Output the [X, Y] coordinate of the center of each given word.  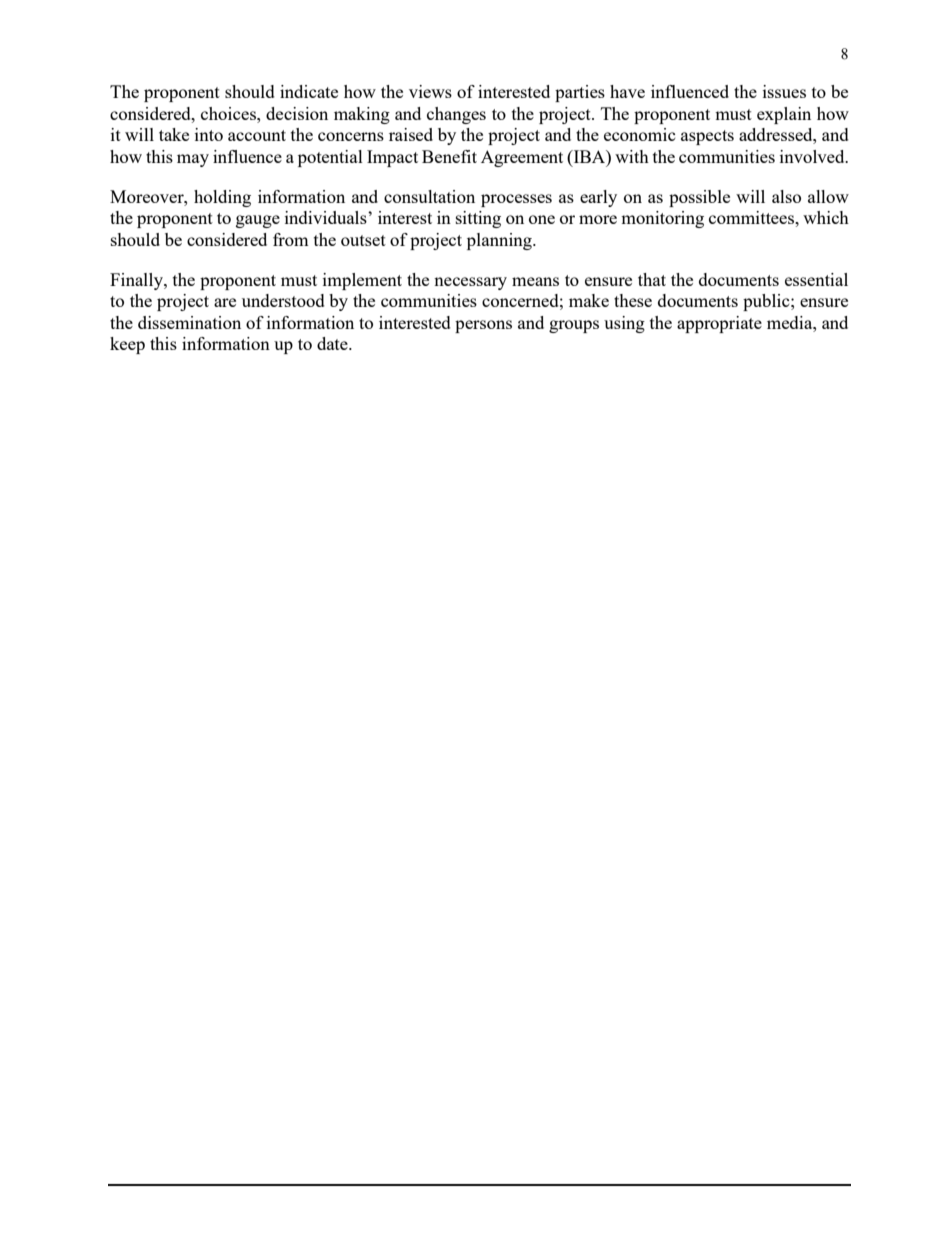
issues [784, 91]
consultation [429, 196]
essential [816, 279]
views [430, 91]
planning [500, 241]
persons [483, 326]
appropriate [719, 324]
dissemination [189, 322]
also [786, 196]
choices [229, 113]
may [193, 160]
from [291, 239]
